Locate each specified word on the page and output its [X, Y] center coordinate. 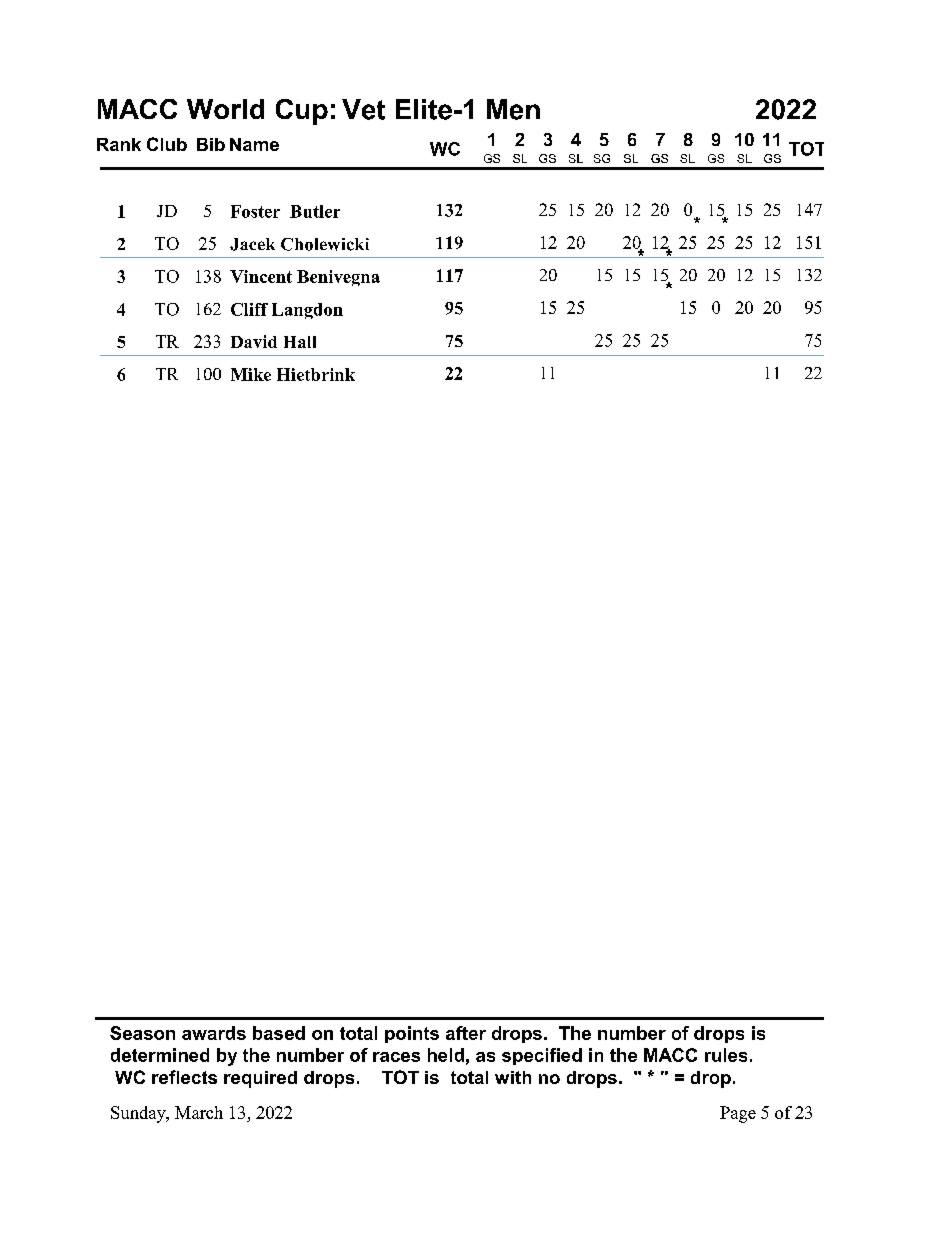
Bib [211, 144]
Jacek [252, 244]
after [466, 1033]
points [412, 1034]
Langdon [307, 311]
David [254, 341]
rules [726, 1055]
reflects [184, 1077]
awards [214, 1033]
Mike [251, 374]
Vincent [261, 276]
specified [542, 1056]
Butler [315, 211]
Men [513, 109]
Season [142, 1033]
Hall [300, 342]
